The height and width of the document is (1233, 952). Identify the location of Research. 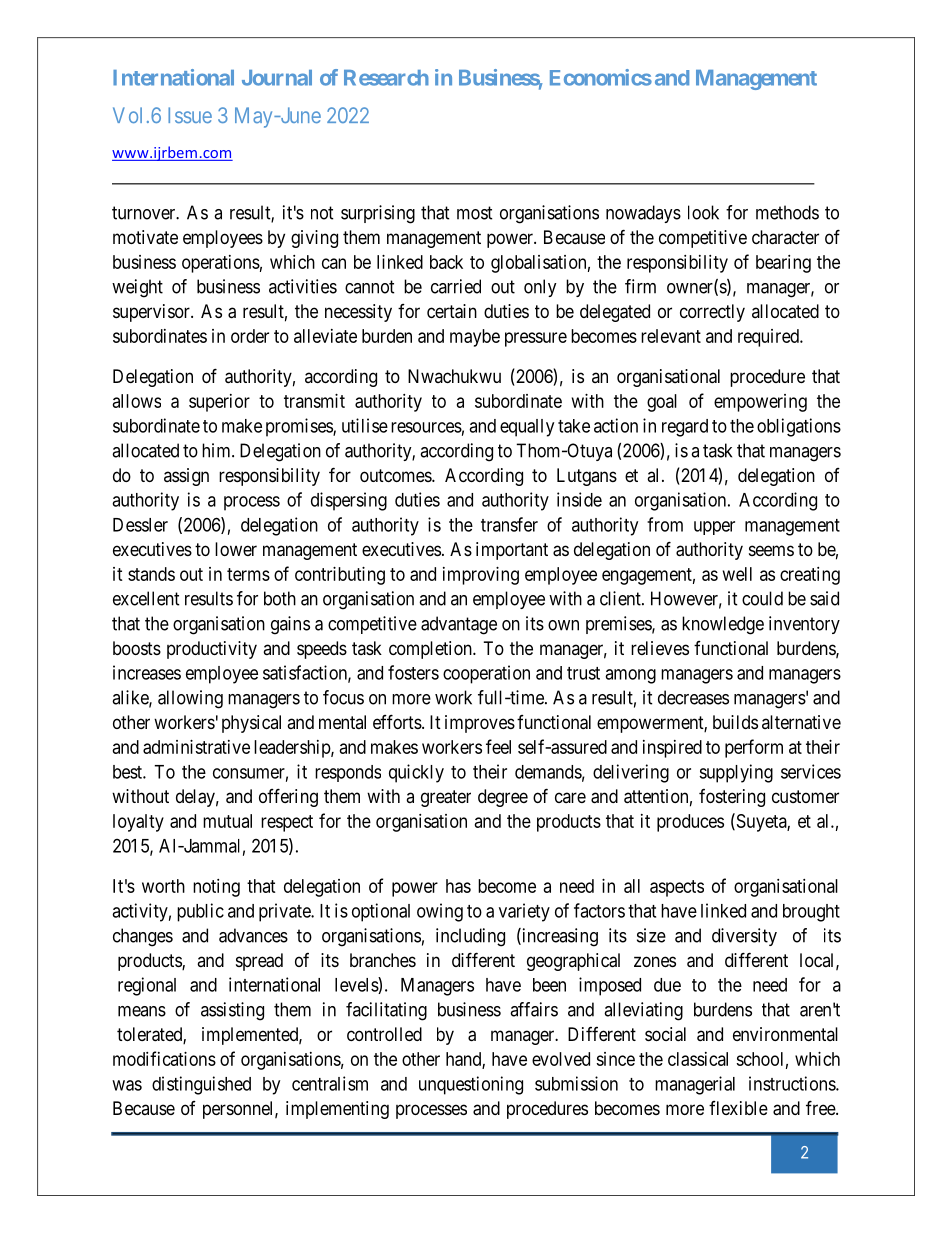
(386, 78).
